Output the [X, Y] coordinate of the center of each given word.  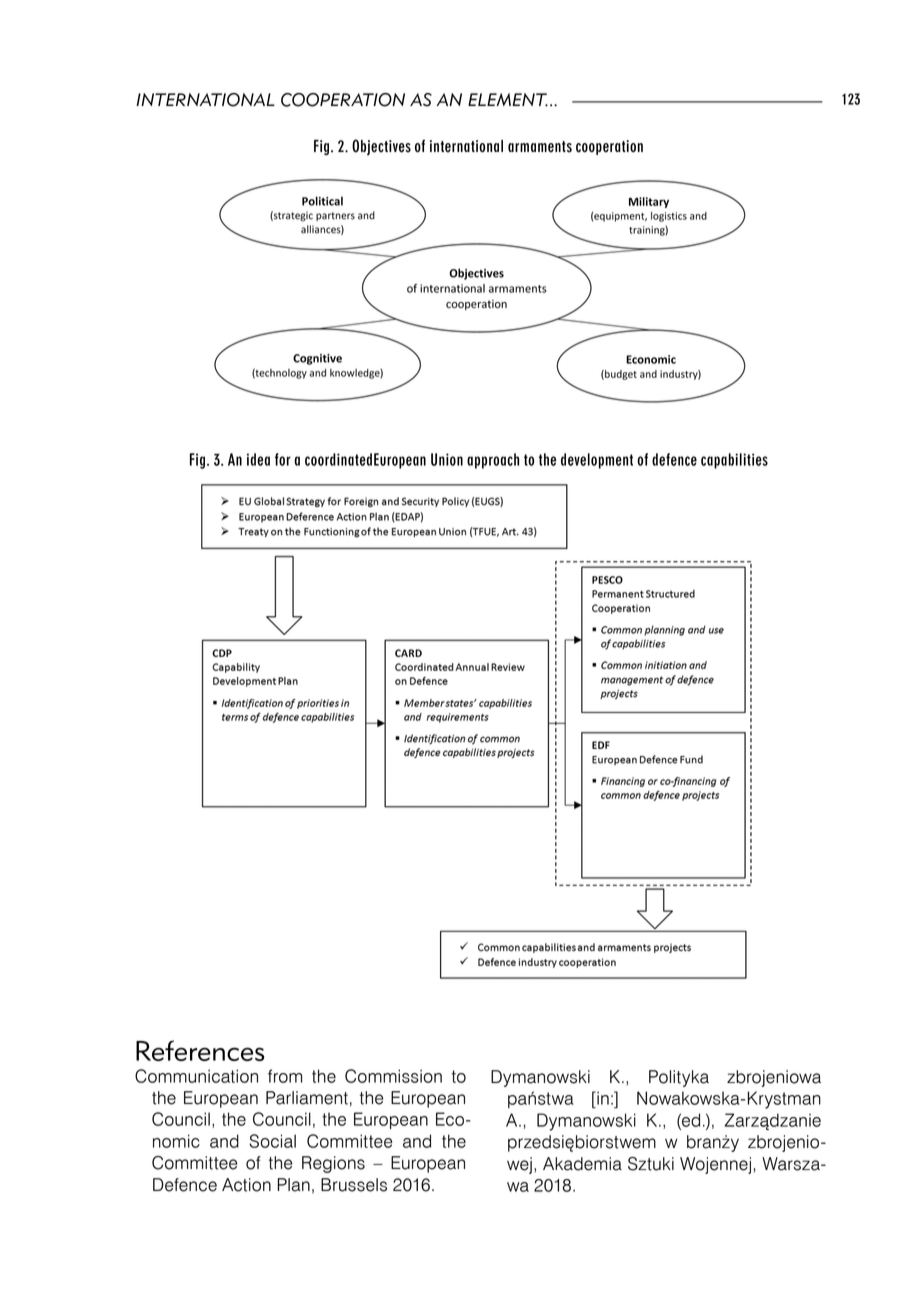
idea [258, 459]
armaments [540, 147]
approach [493, 461]
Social [272, 1141]
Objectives [381, 147]
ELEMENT [508, 100]
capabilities [734, 461]
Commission [393, 1076]
